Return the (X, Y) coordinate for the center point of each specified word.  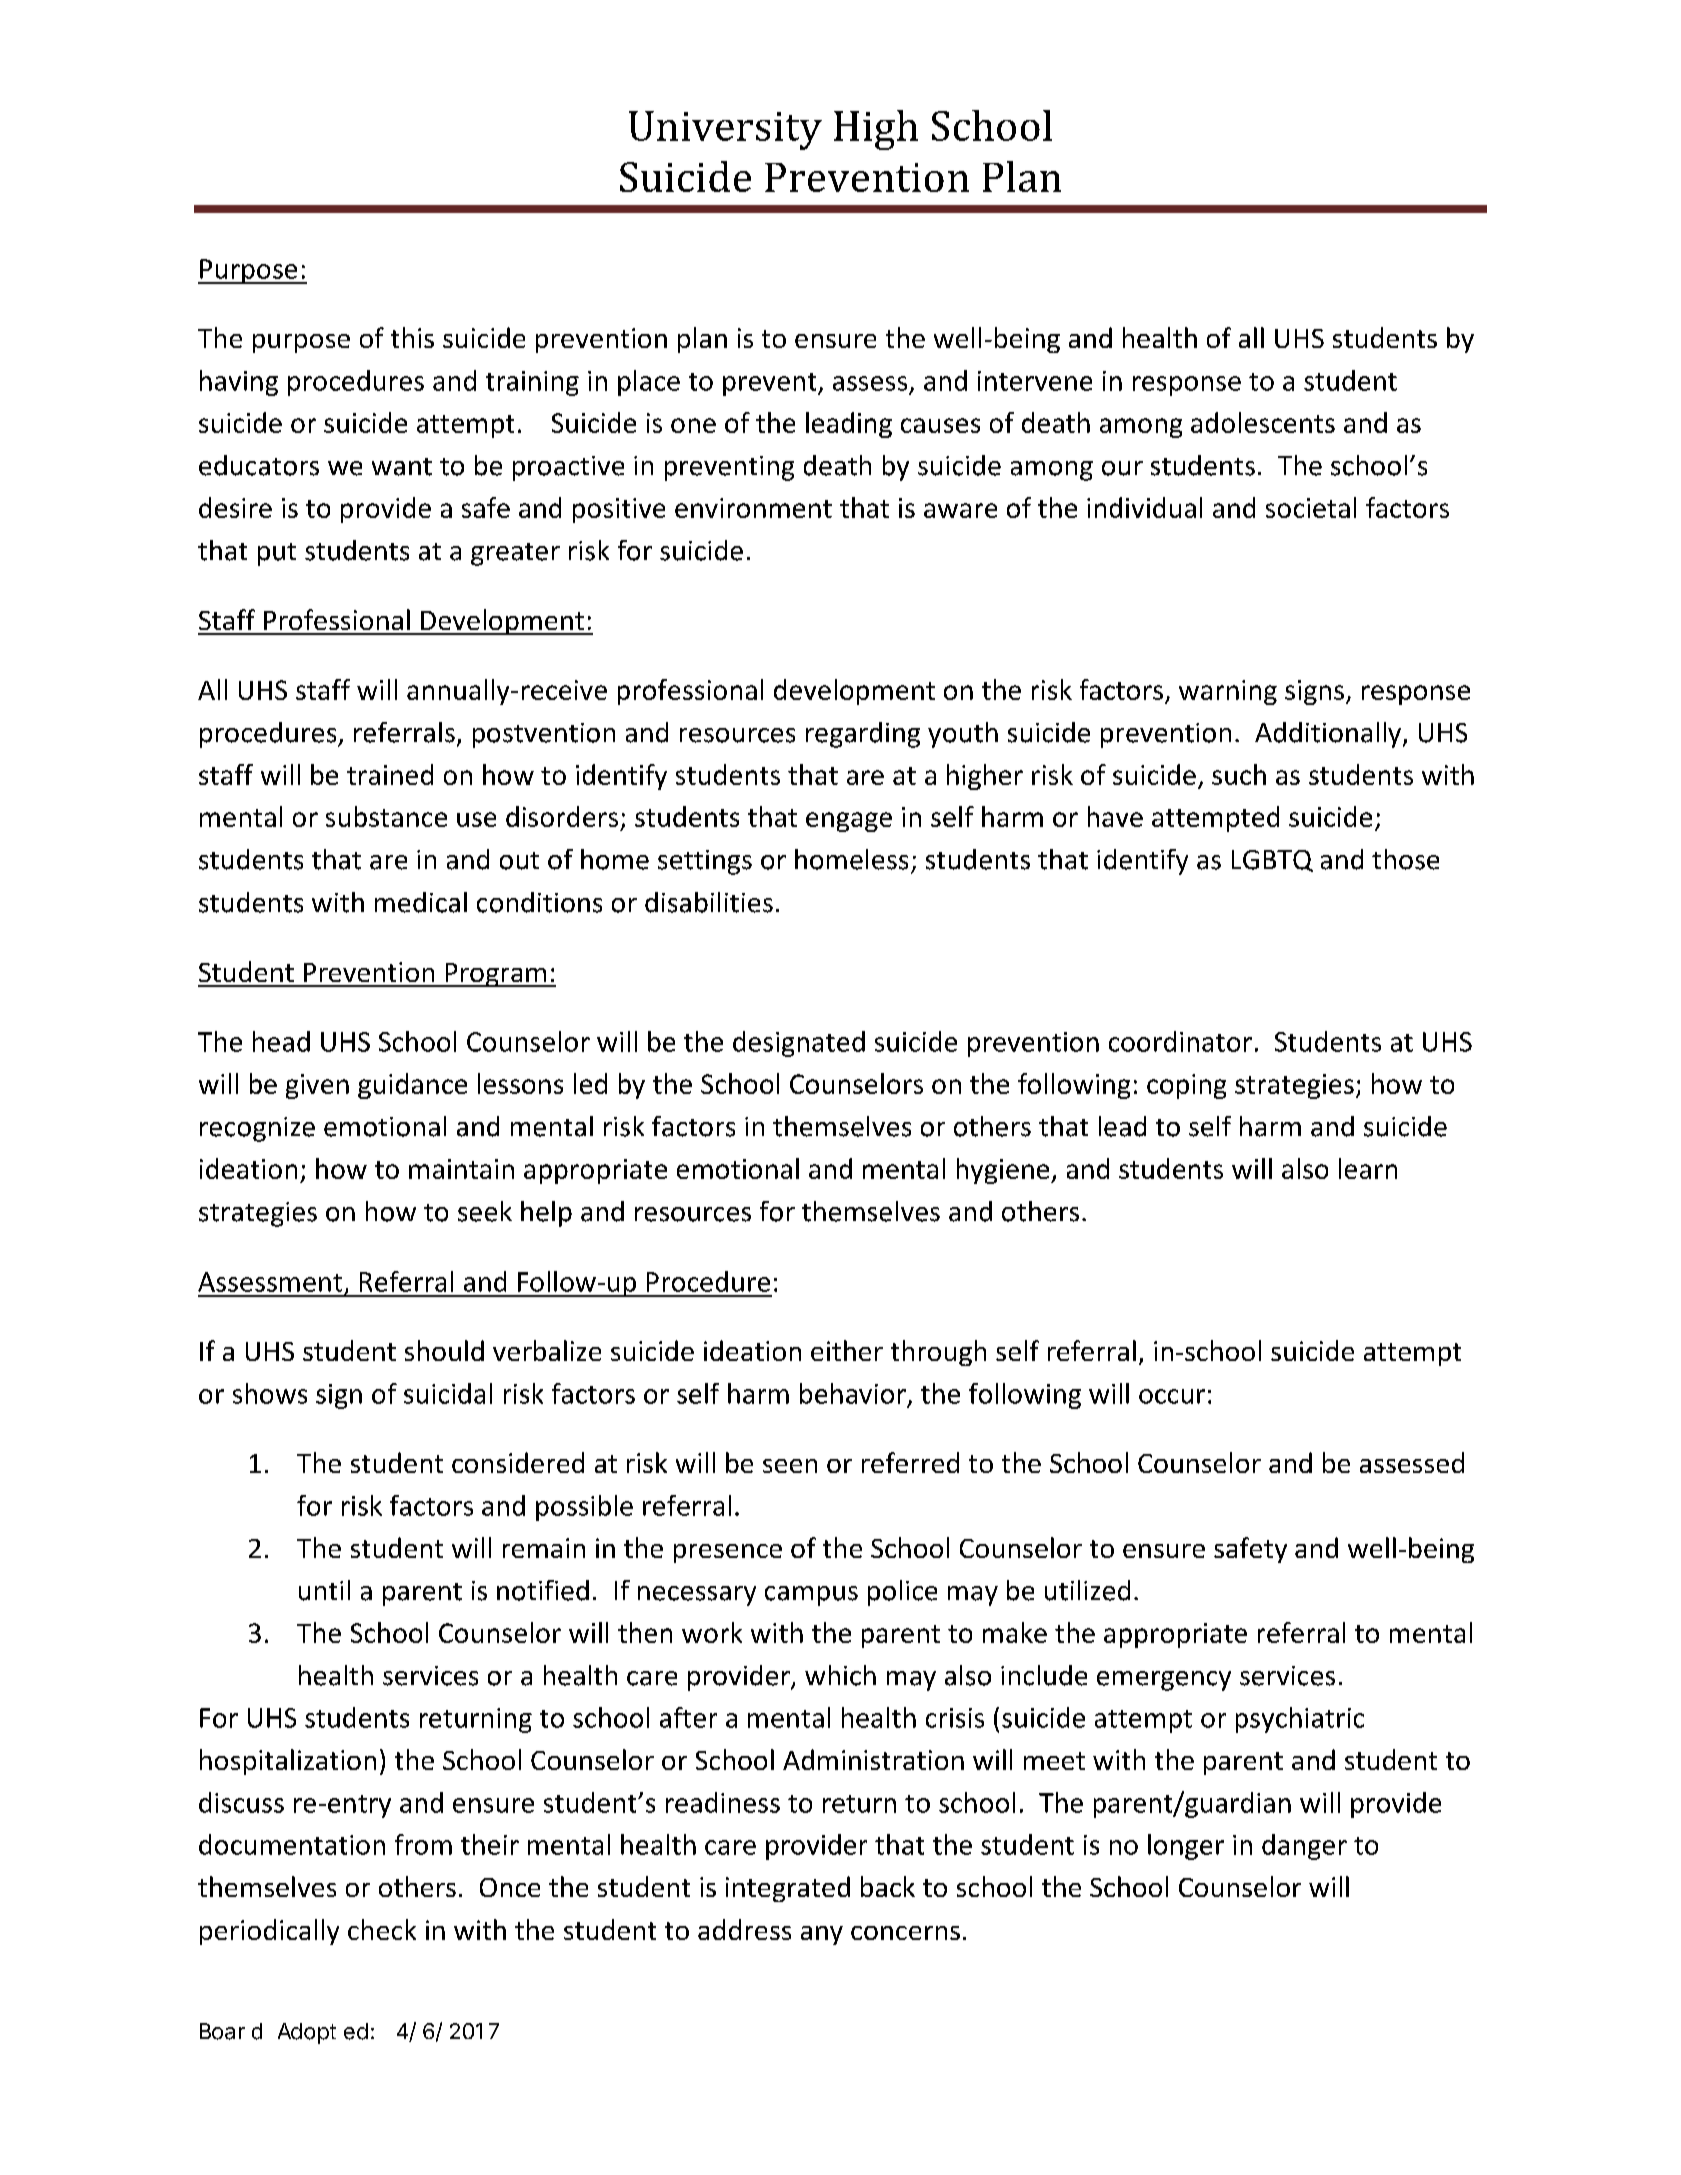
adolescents (1263, 422)
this (412, 337)
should (444, 1350)
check (382, 1929)
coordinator (1180, 1041)
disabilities (709, 902)
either (847, 1350)
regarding (863, 735)
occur (1172, 1396)
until (324, 1590)
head (281, 1041)
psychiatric (1300, 1720)
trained (390, 774)
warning (1228, 692)
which (840, 1675)
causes (940, 425)
